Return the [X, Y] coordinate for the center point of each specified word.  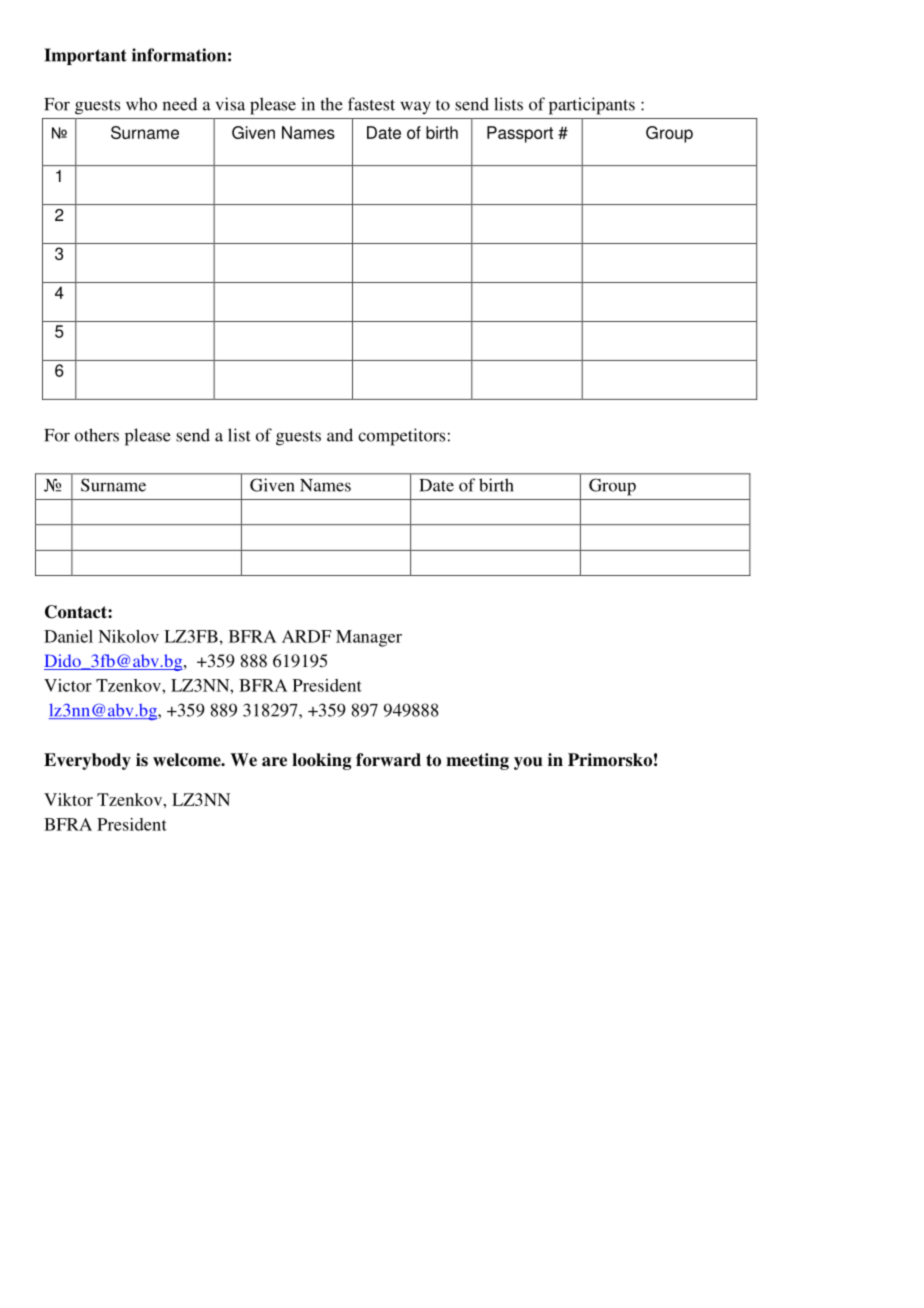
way [416, 107]
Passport [520, 134]
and [340, 435]
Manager [369, 638]
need [180, 104]
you [528, 763]
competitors [401, 437]
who [141, 104]
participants [592, 106]
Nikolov [128, 636]
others [97, 435]
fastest [371, 104]
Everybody [87, 761]
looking [321, 761]
